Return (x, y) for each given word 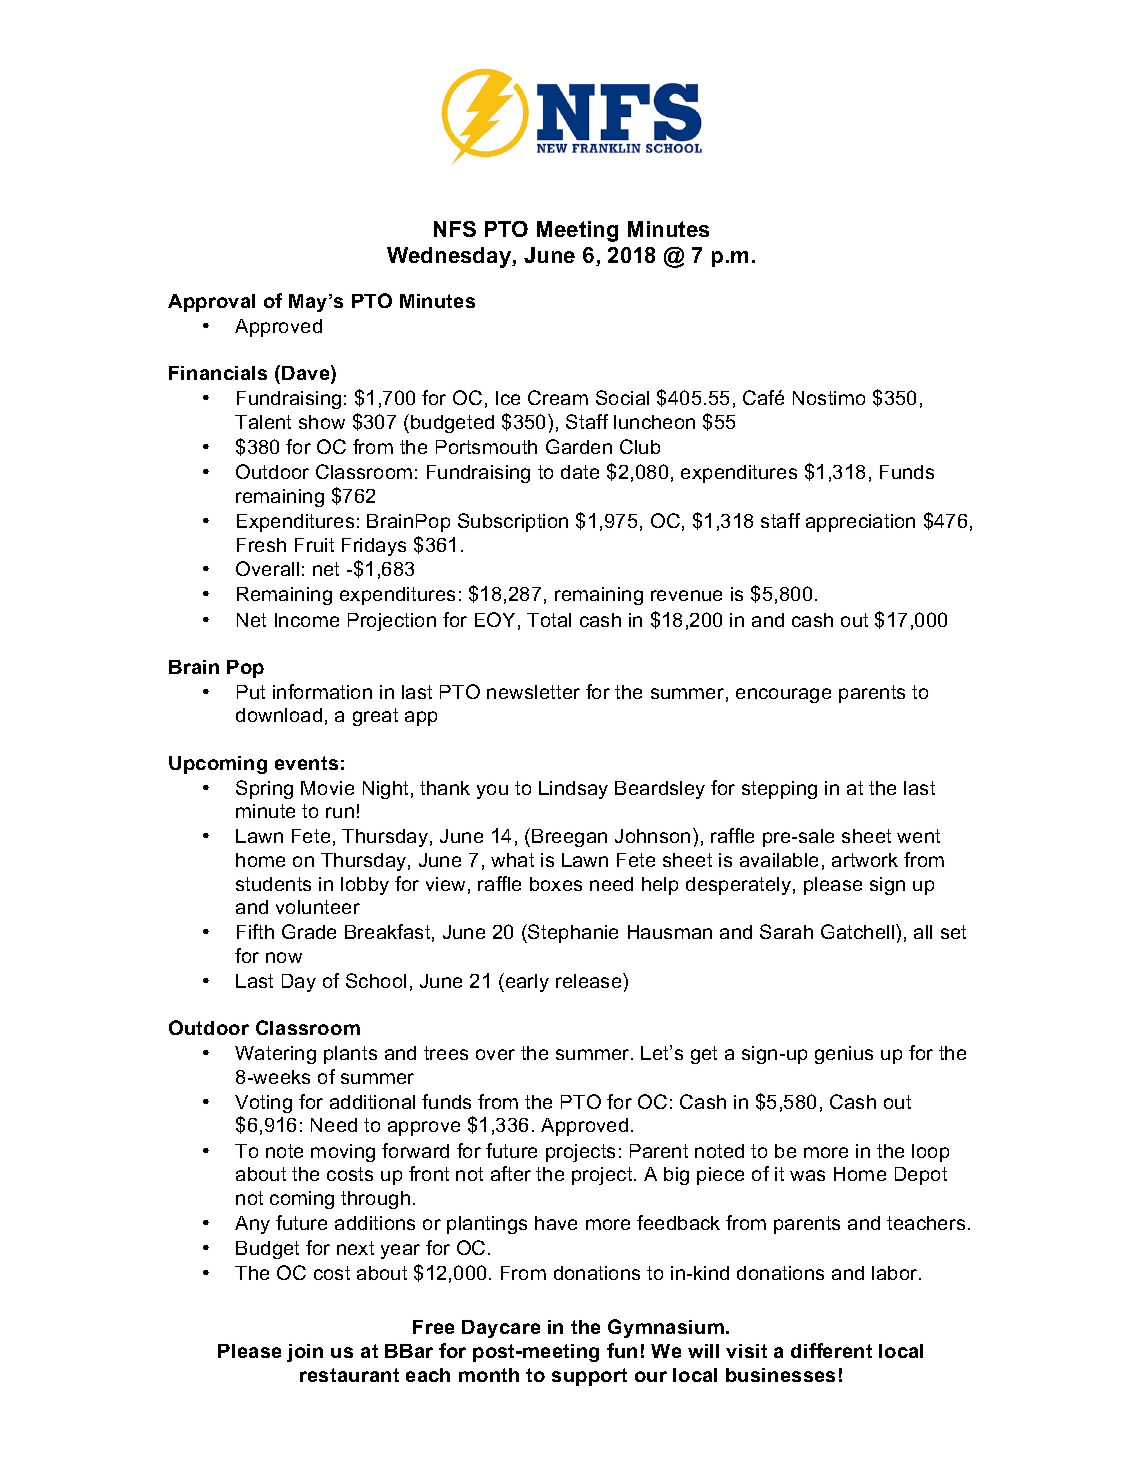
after (511, 1173)
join (305, 1353)
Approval (211, 303)
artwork (865, 860)
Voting (263, 1104)
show (322, 422)
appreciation (860, 523)
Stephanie (572, 933)
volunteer (318, 907)
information (322, 691)
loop (930, 1153)
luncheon (654, 422)
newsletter (533, 692)
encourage (783, 695)
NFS (455, 229)
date (580, 472)
